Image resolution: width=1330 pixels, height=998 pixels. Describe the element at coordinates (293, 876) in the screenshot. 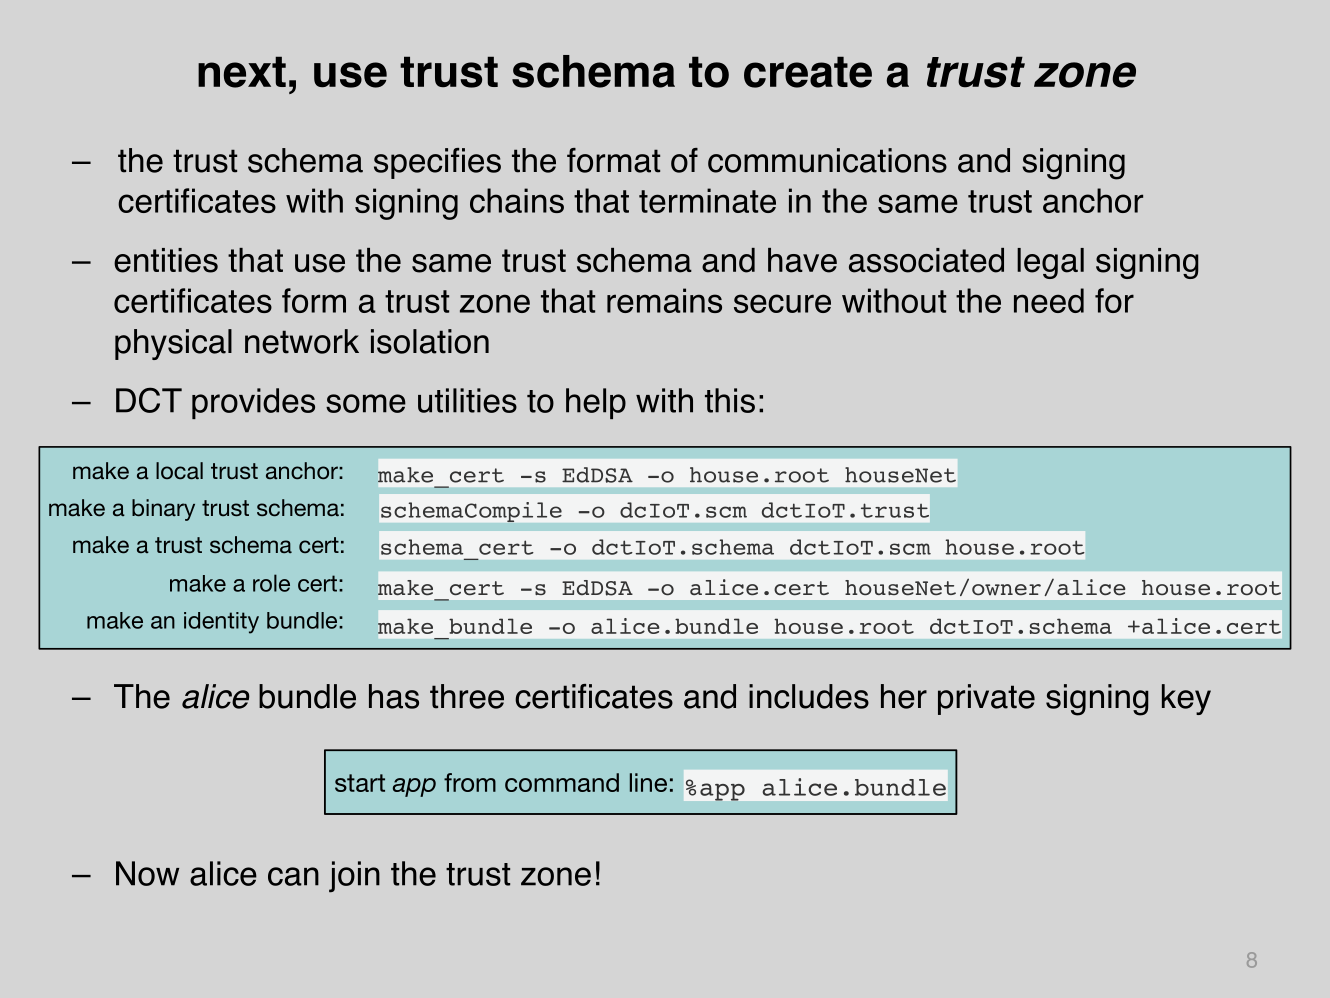

I see `can` at that location.
